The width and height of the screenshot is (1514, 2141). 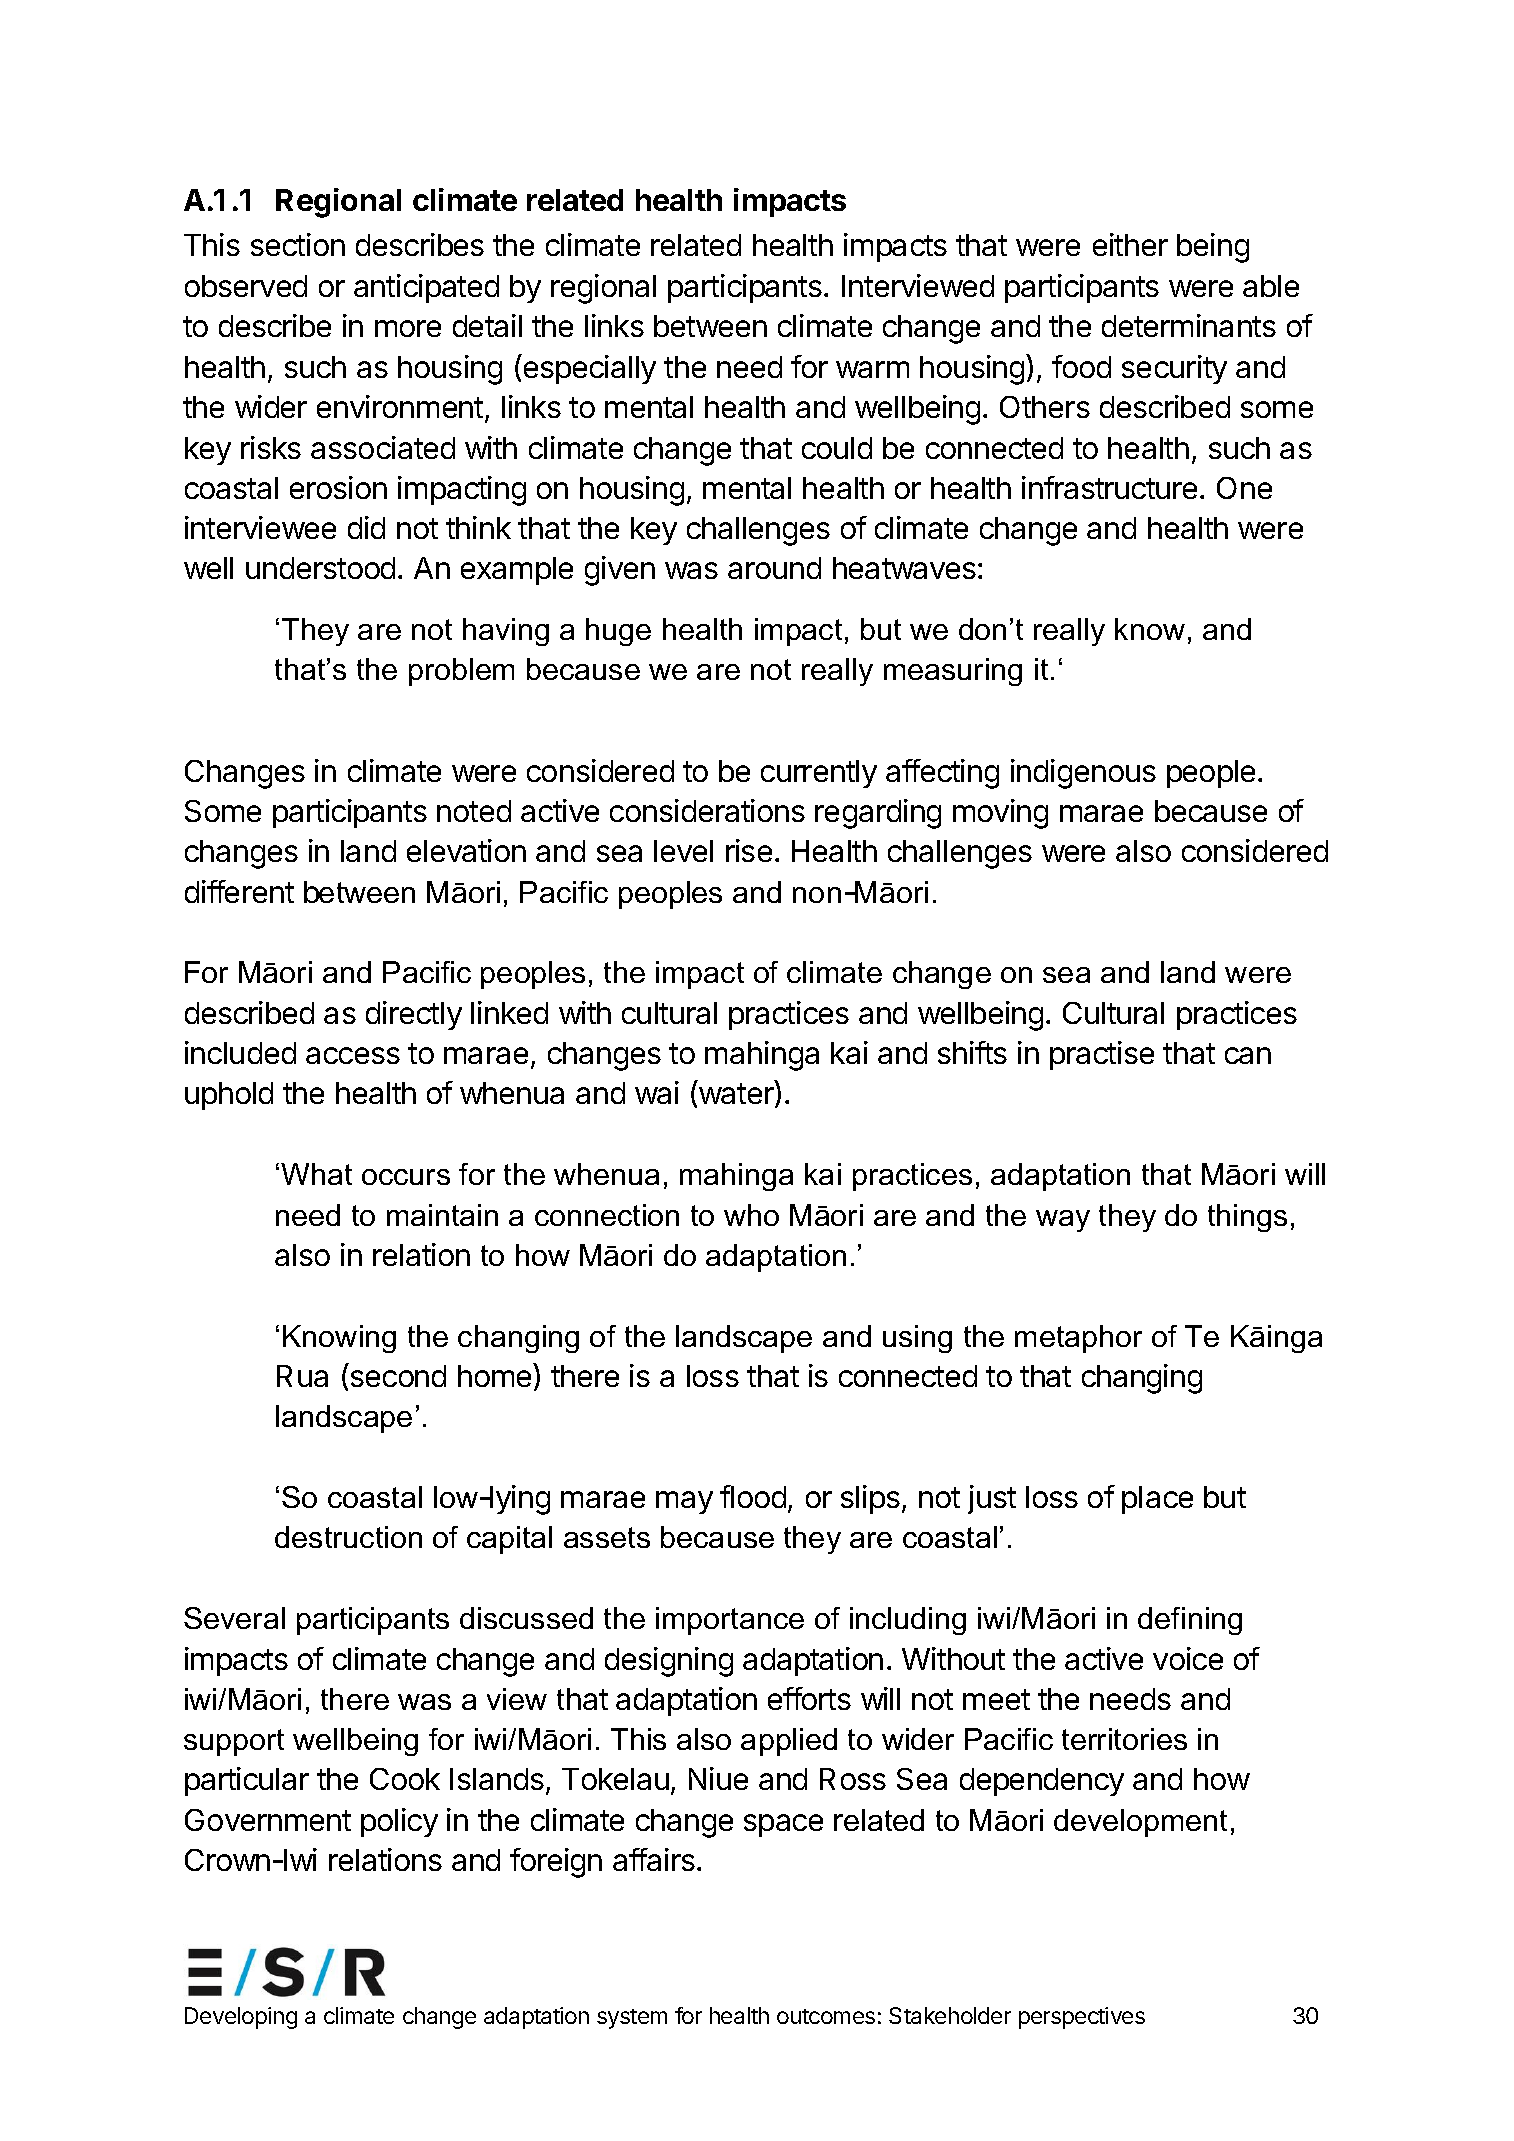 What do you see at coordinates (316, 1174) in the screenshot?
I see `What` at bounding box center [316, 1174].
